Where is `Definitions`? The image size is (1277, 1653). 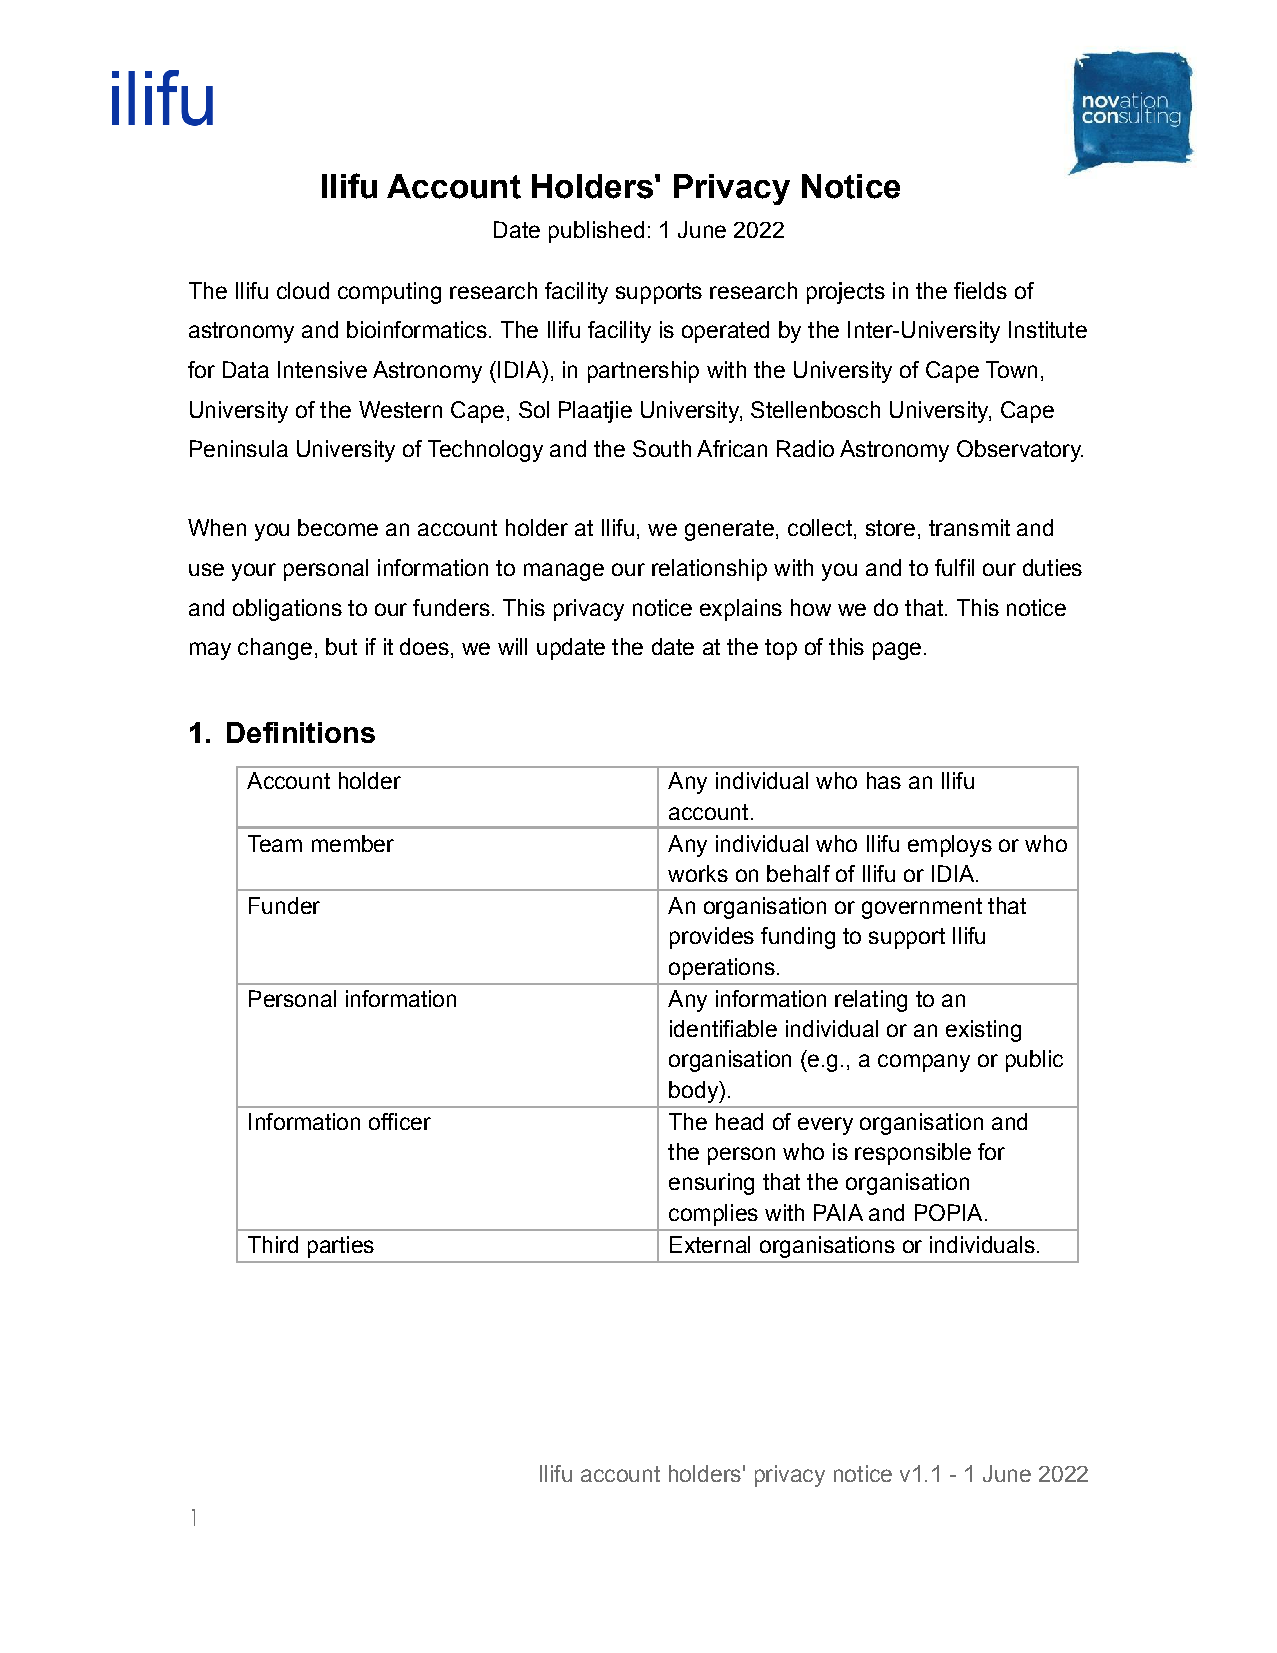 Definitions is located at coordinates (301, 732).
